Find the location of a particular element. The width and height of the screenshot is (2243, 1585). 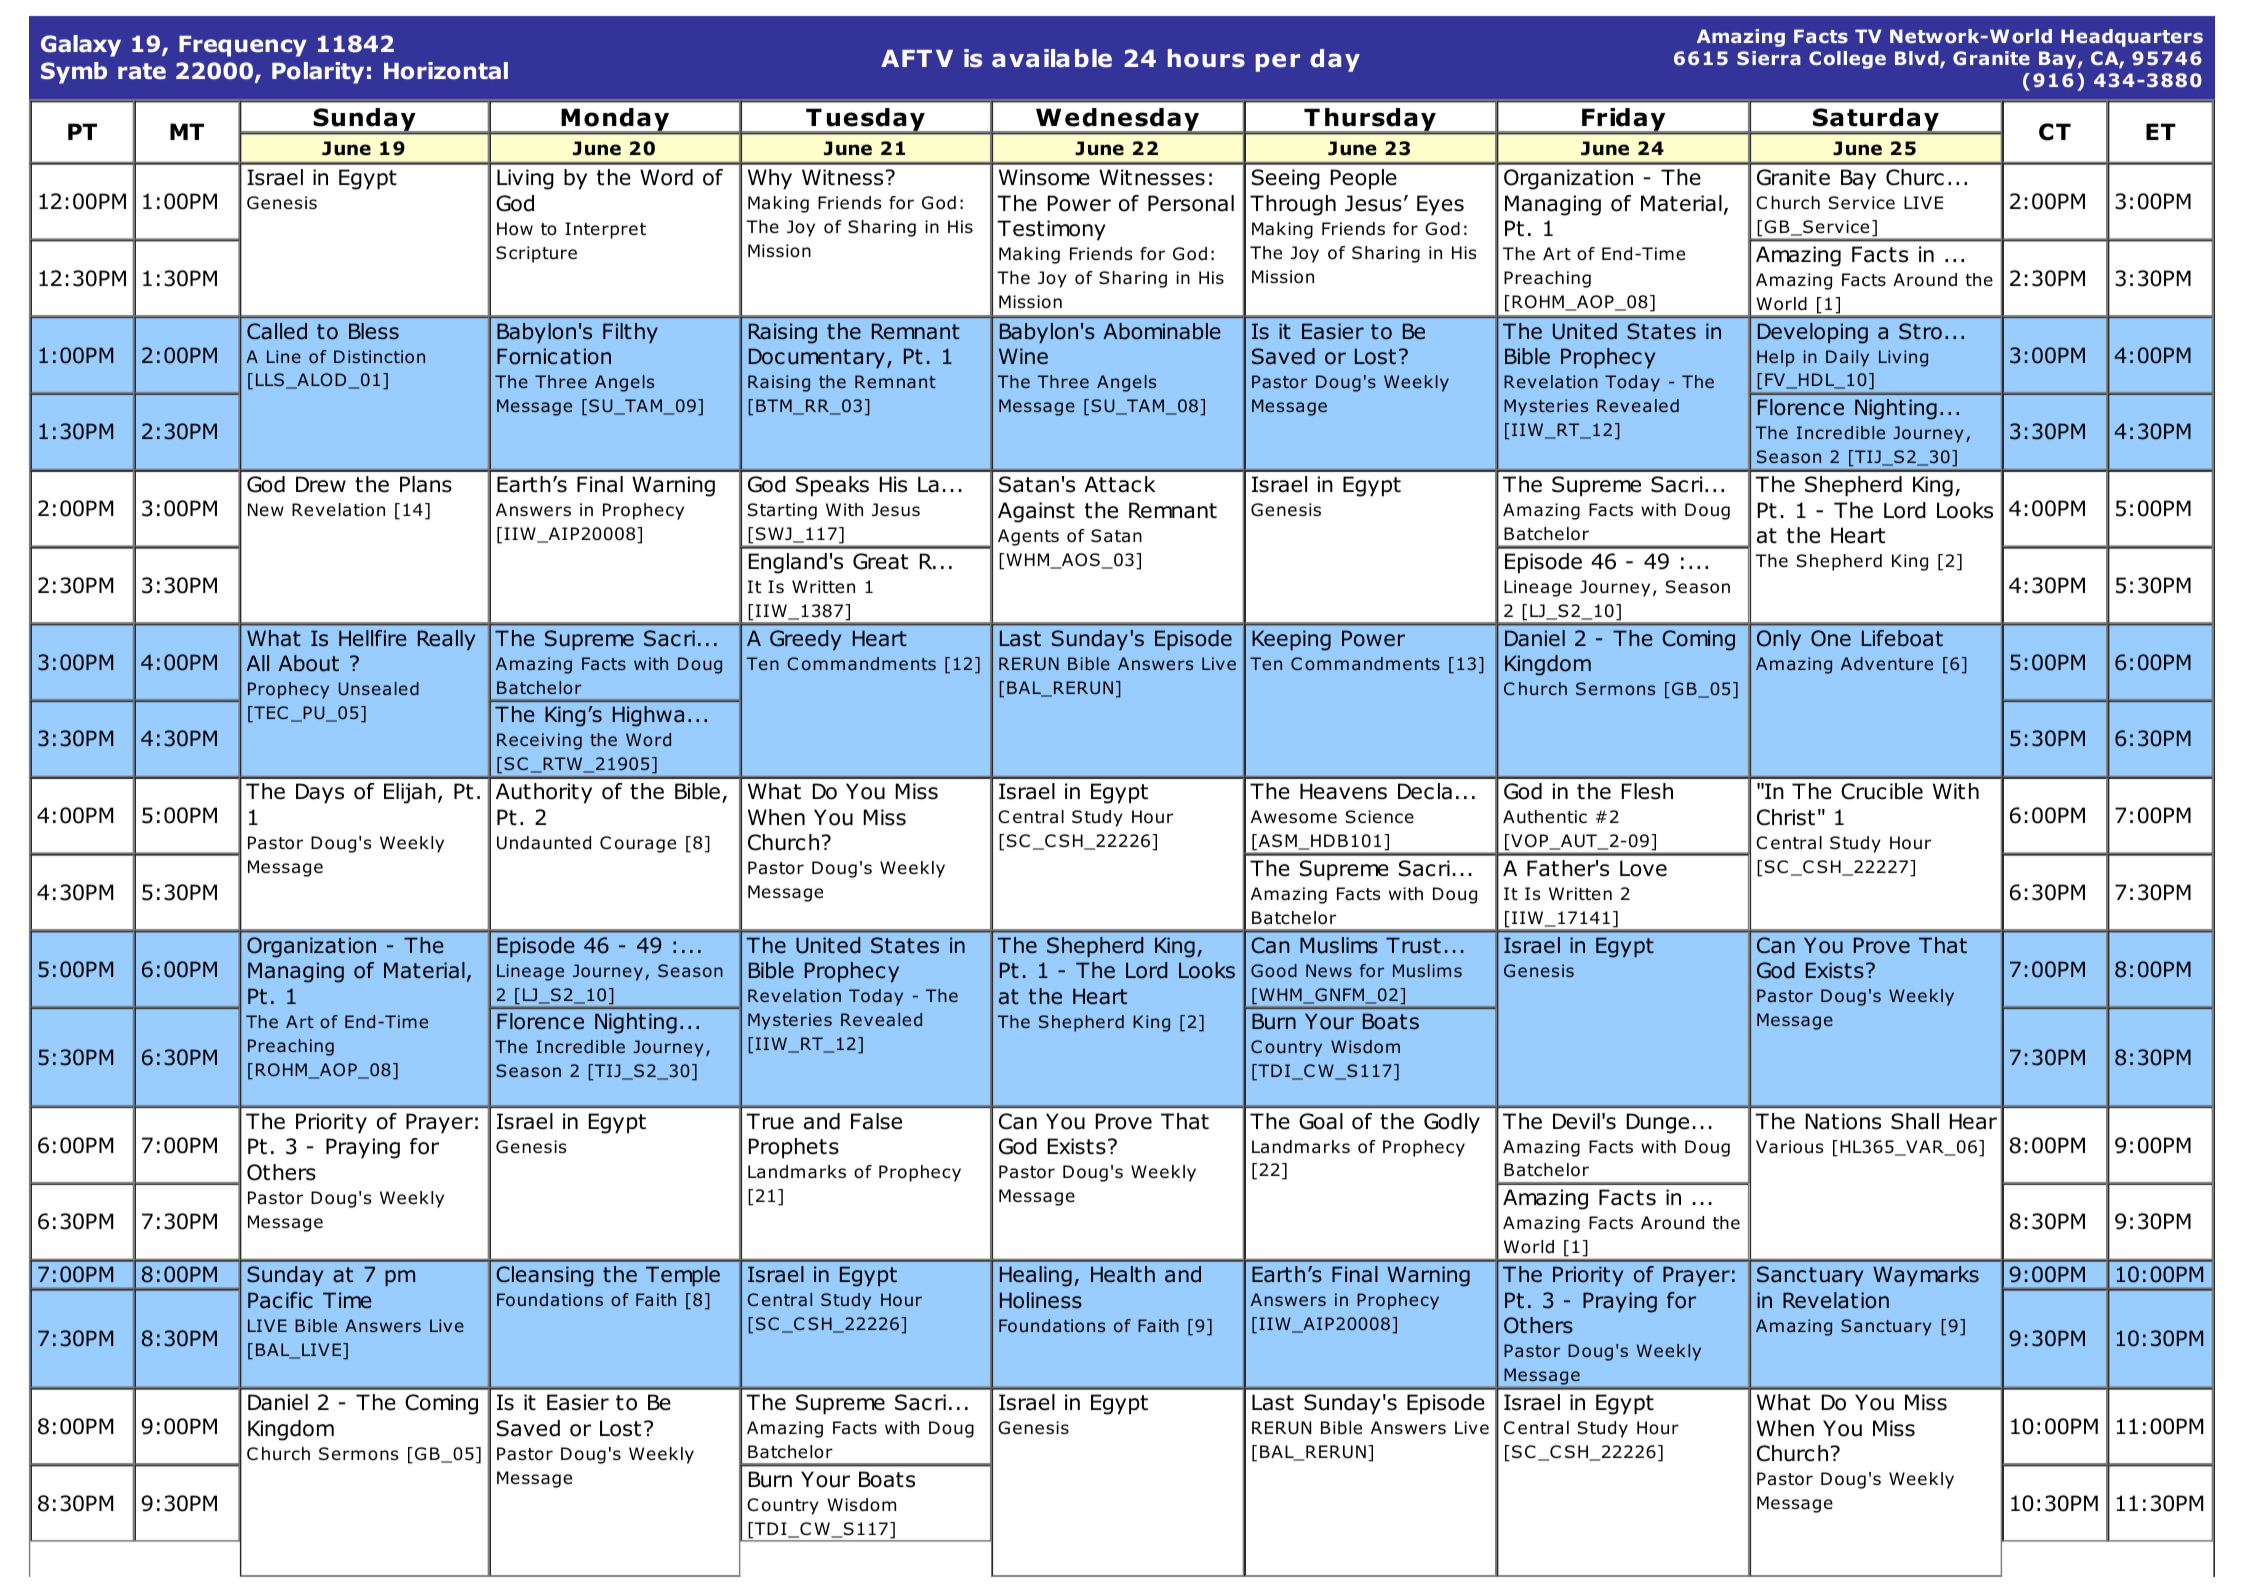

available is located at coordinates (1052, 58).
